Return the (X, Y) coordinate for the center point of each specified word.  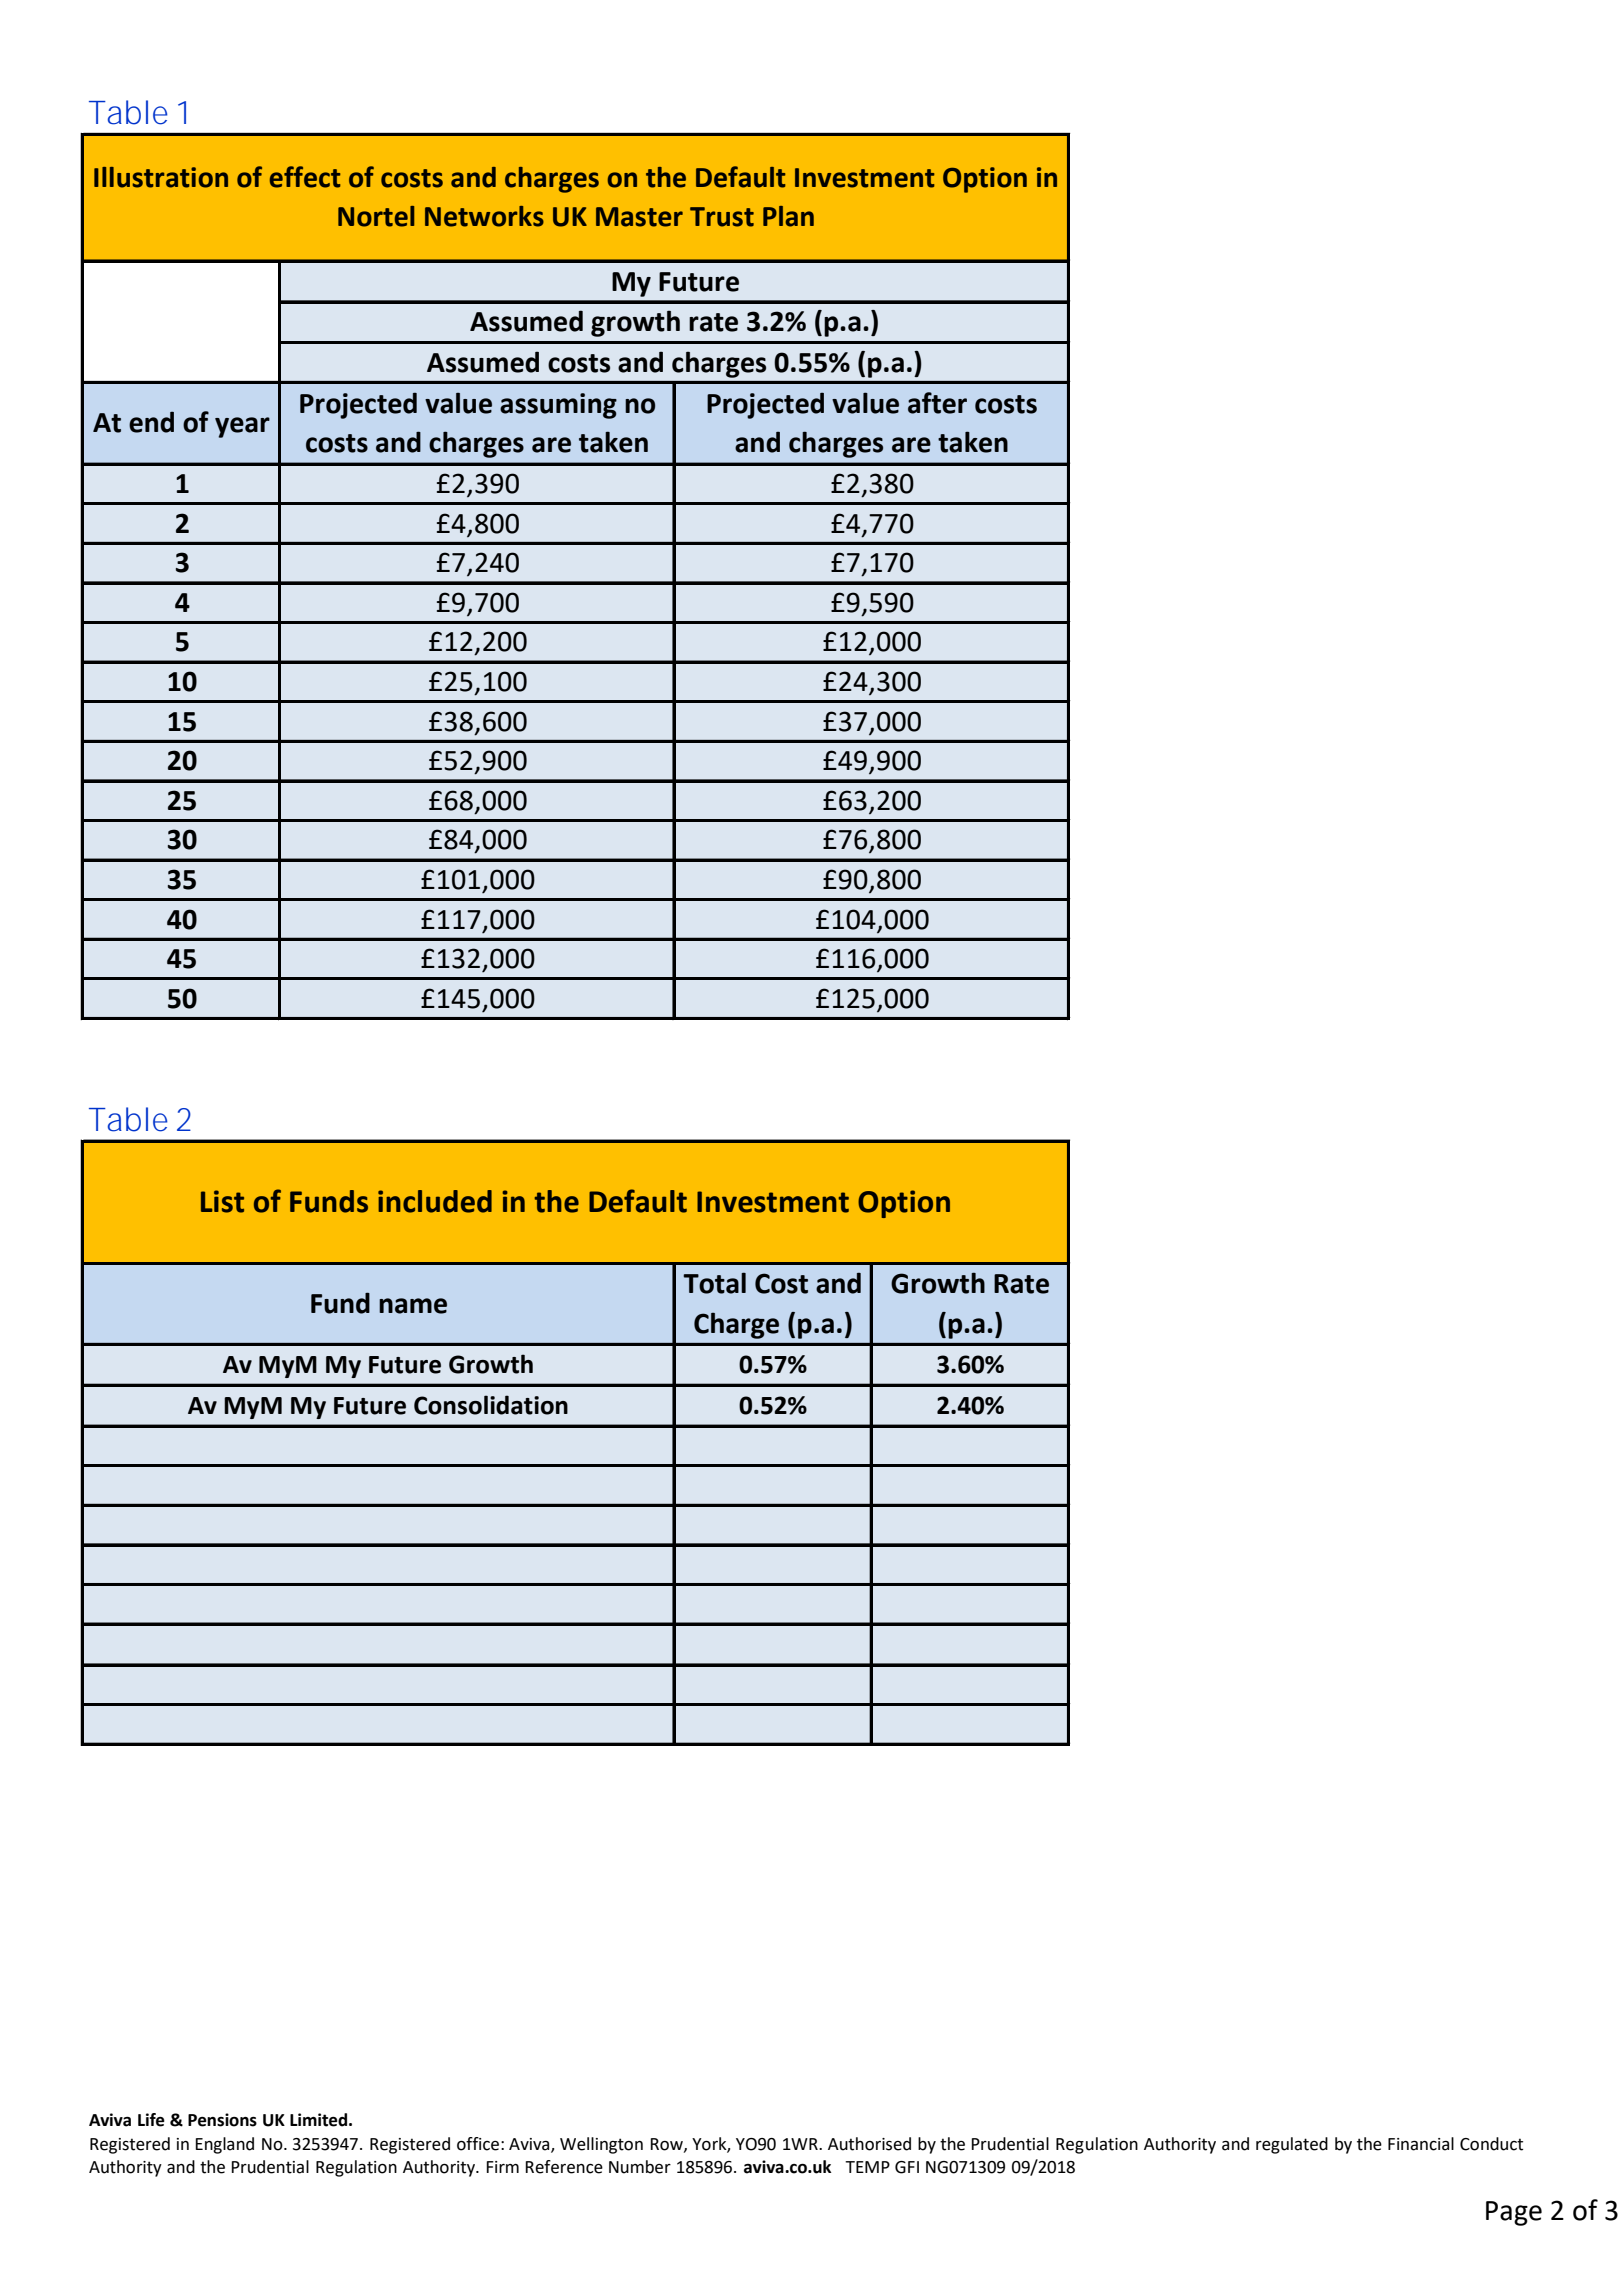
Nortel (376, 216)
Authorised (869, 2144)
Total (714, 1283)
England (224, 2145)
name (413, 1306)
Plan (788, 216)
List (222, 1201)
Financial (1421, 2144)
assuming (558, 406)
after (937, 403)
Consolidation (491, 1405)
